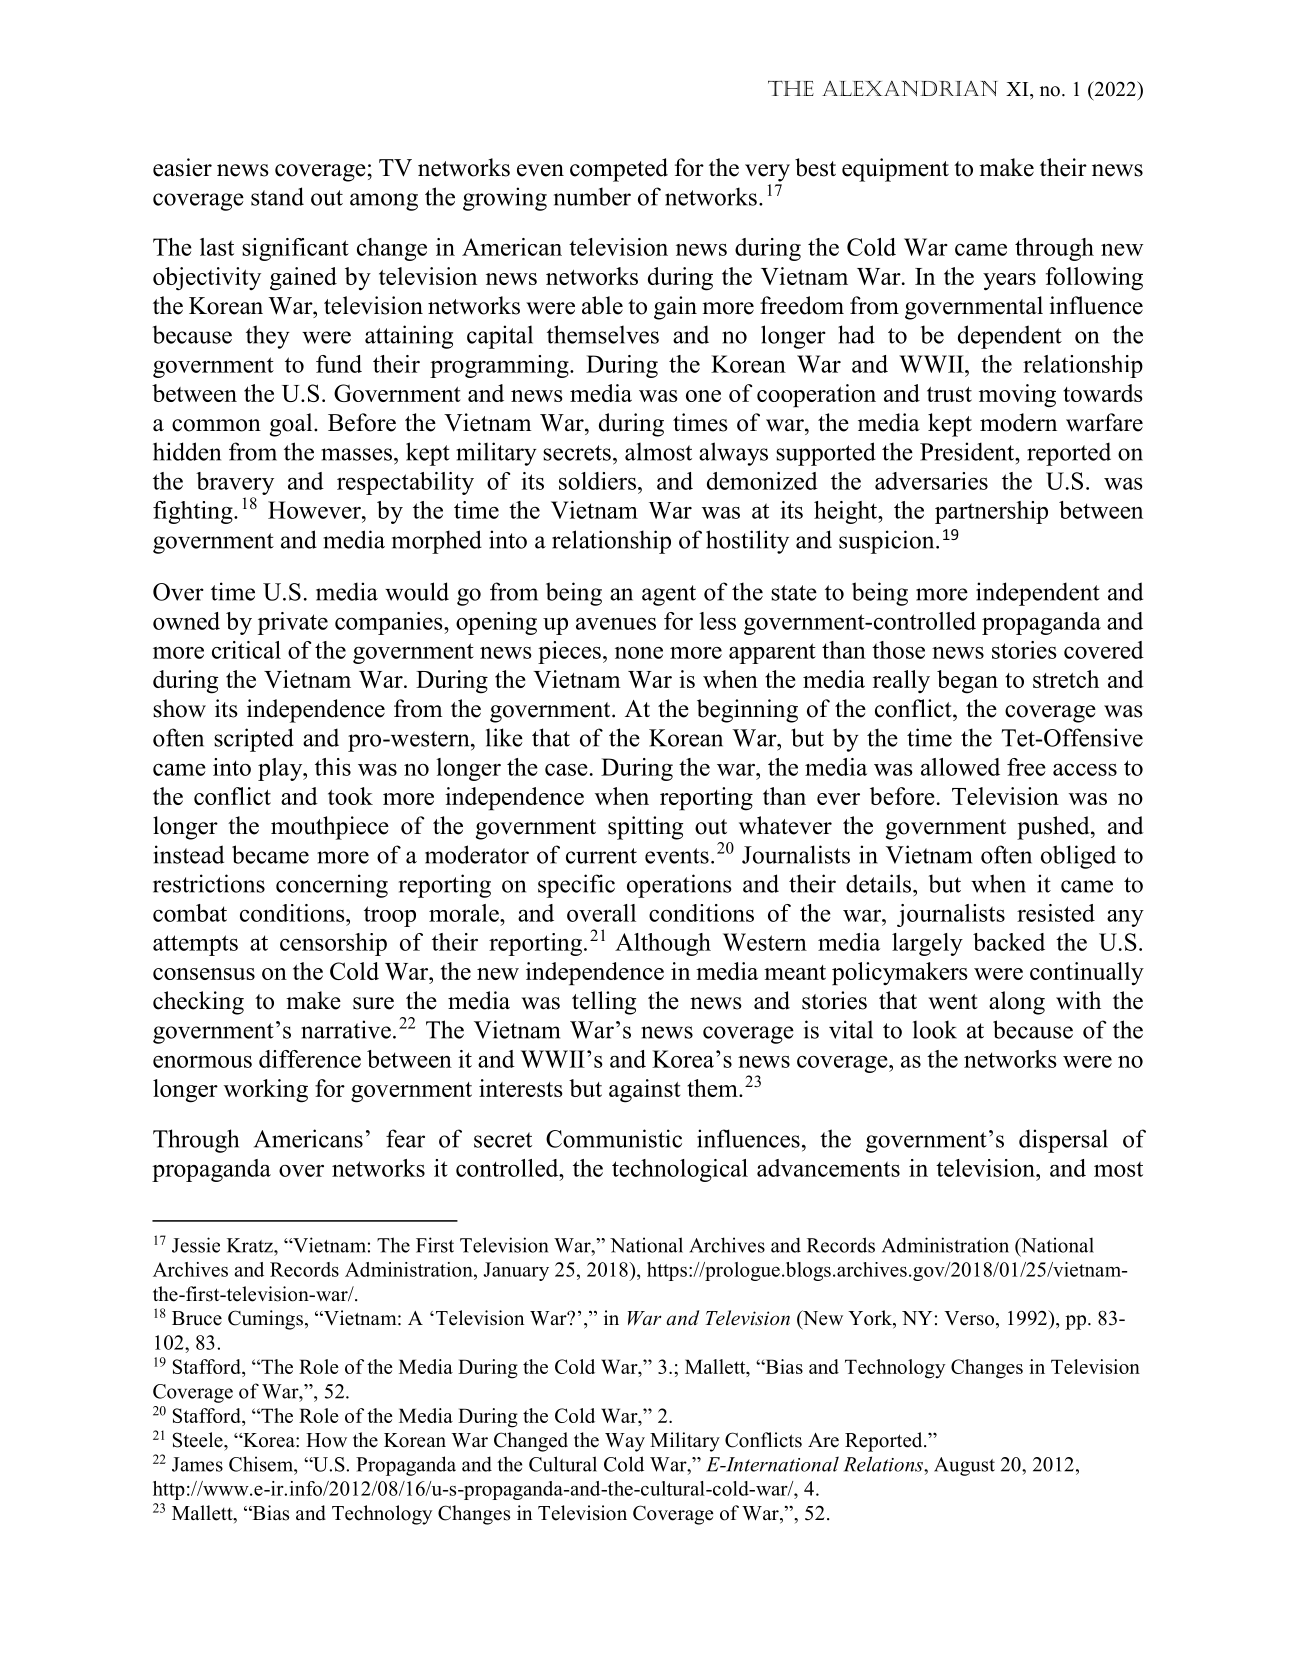 The image size is (1296, 1677). I want to click on January, so click(516, 1271).
